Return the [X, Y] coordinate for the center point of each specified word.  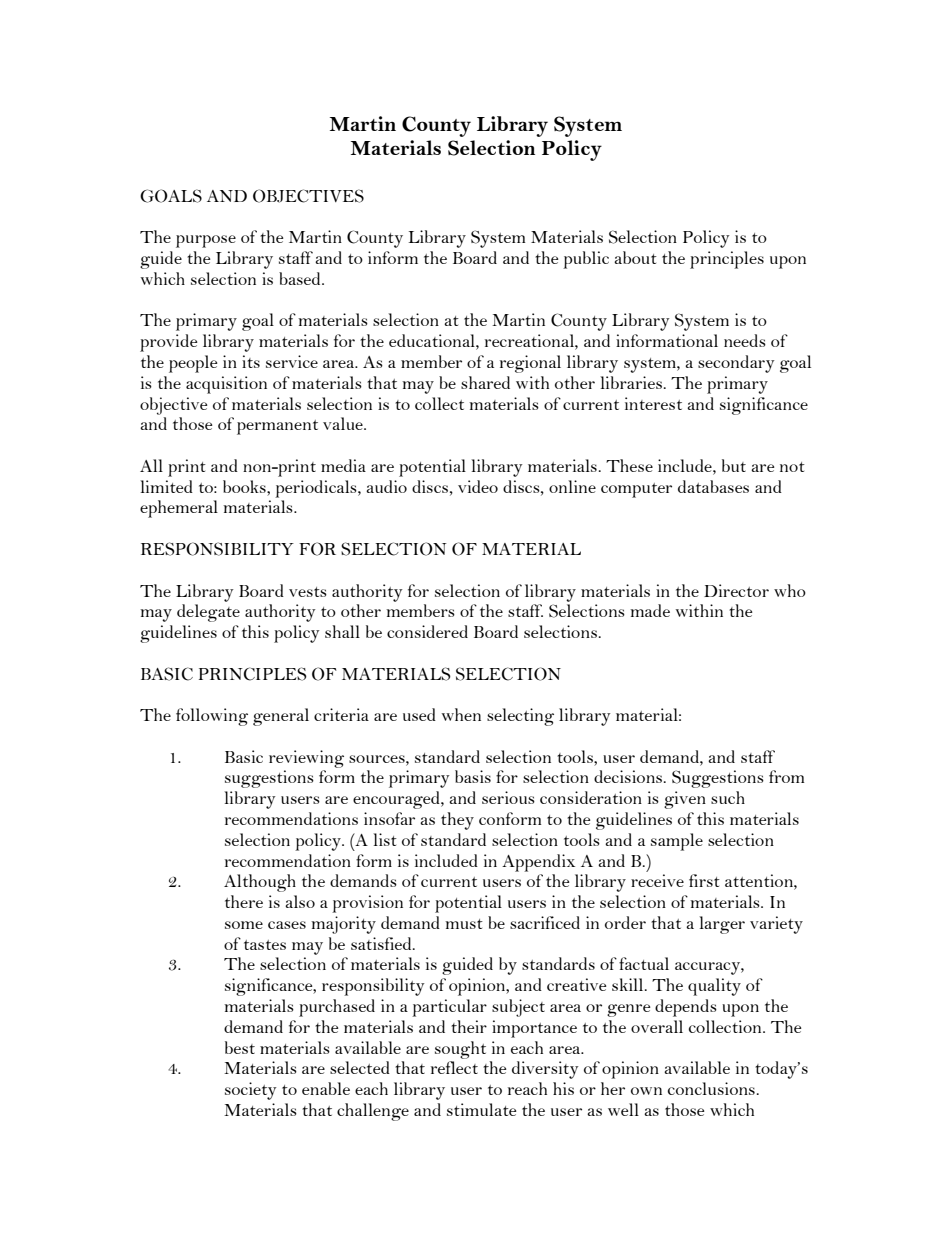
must [464, 924]
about [635, 257]
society [251, 1091]
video [478, 486]
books [245, 486]
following [212, 717]
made [650, 610]
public [586, 260]
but [734, 465]
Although [260, 883]
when [461, 714]
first [704, 880]
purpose [206, 241]
